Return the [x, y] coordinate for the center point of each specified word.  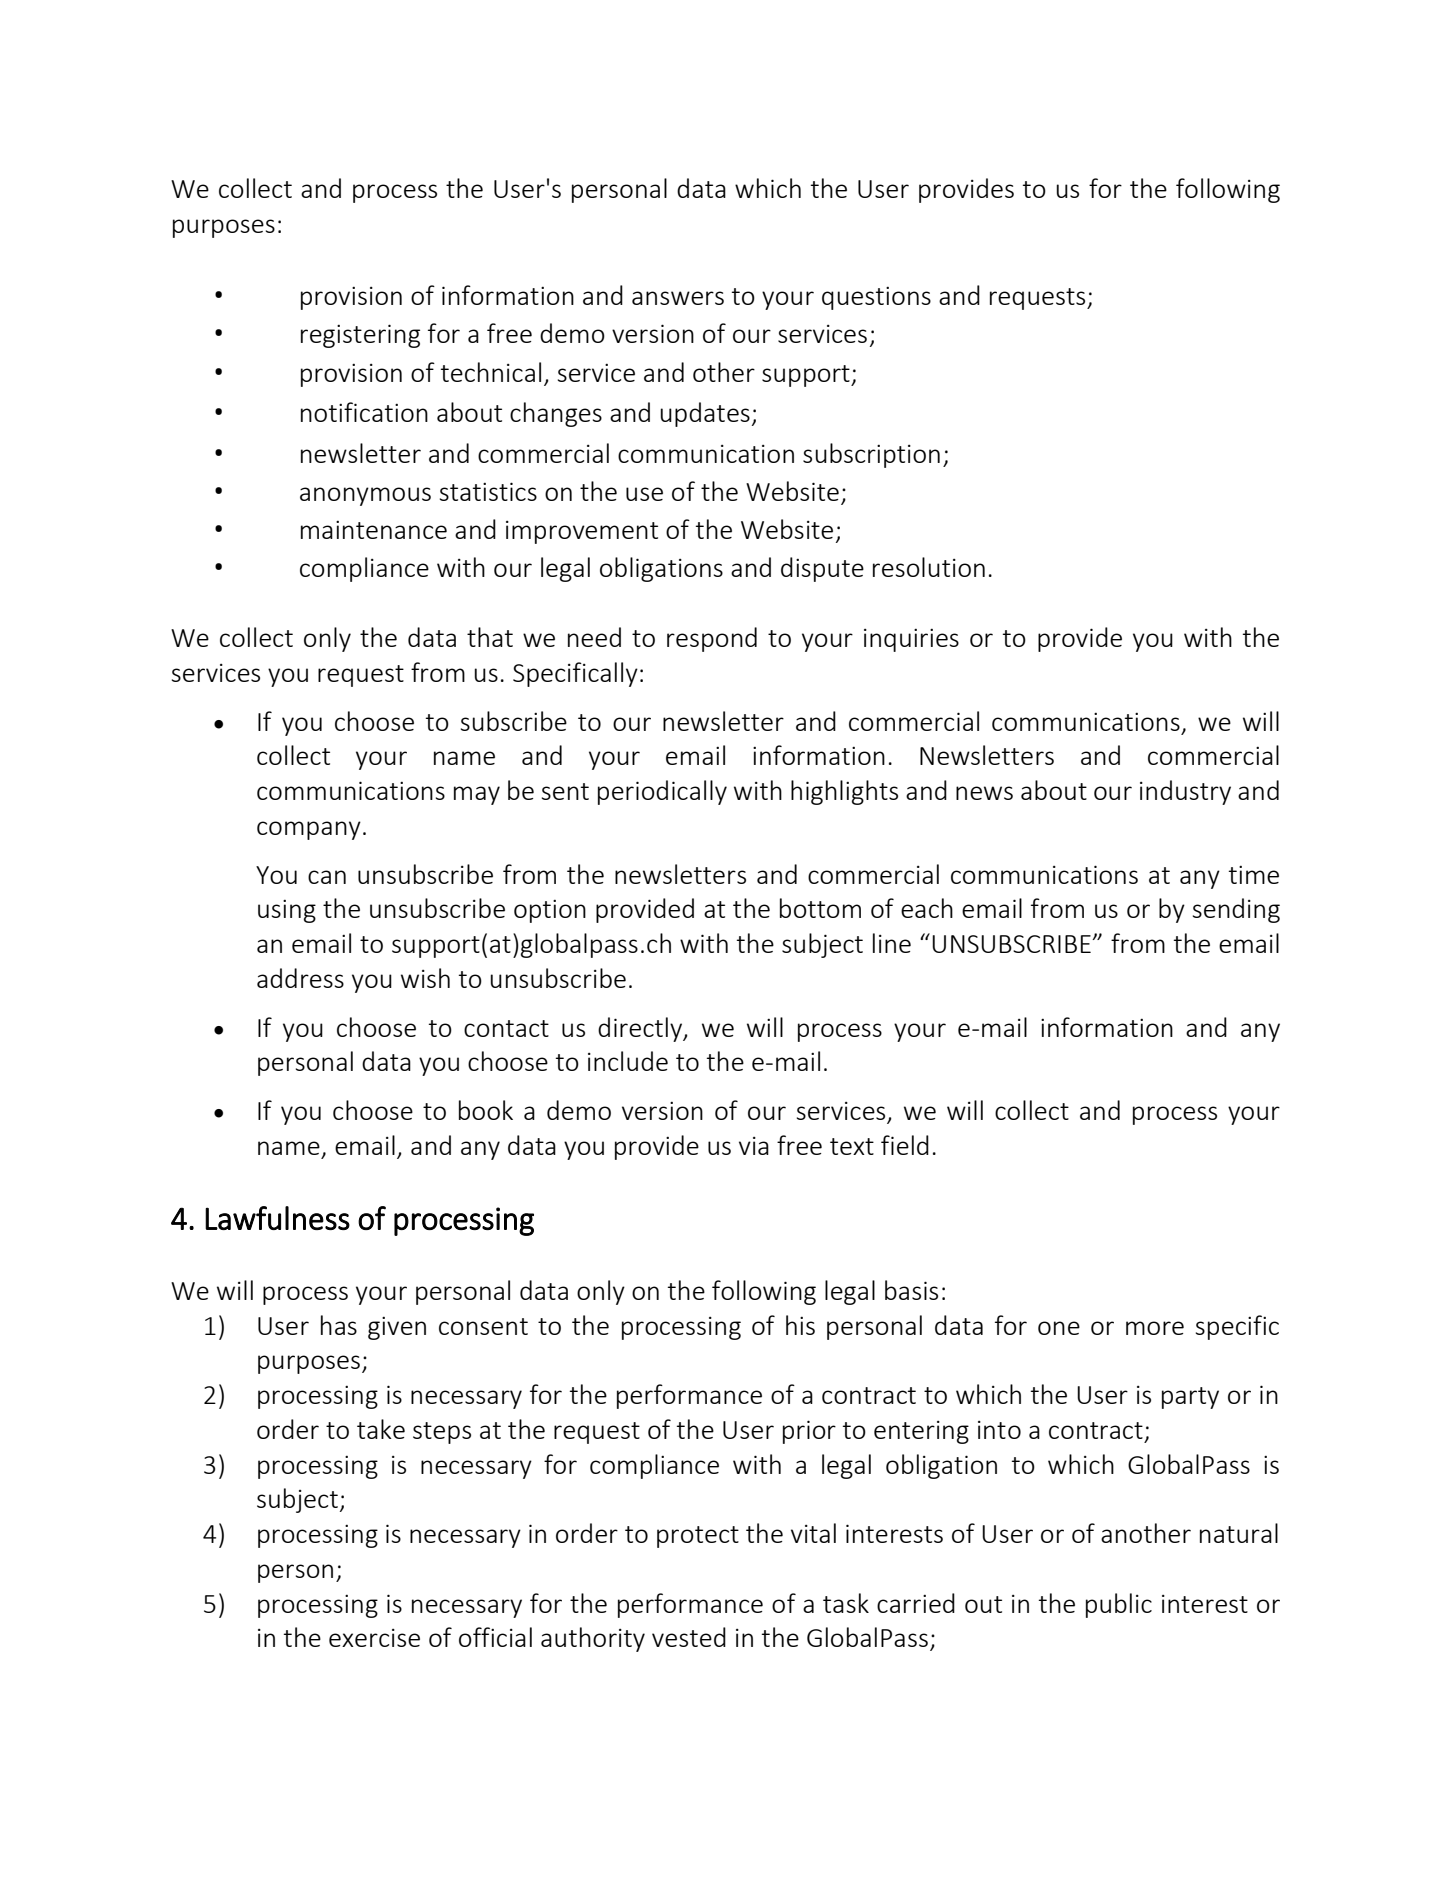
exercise [374, 1638]
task [846, 1603]
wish [425, 978]
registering [360, 336]
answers [678, 298]
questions [876, 298]
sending [1236, 910]
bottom [820, 908]
